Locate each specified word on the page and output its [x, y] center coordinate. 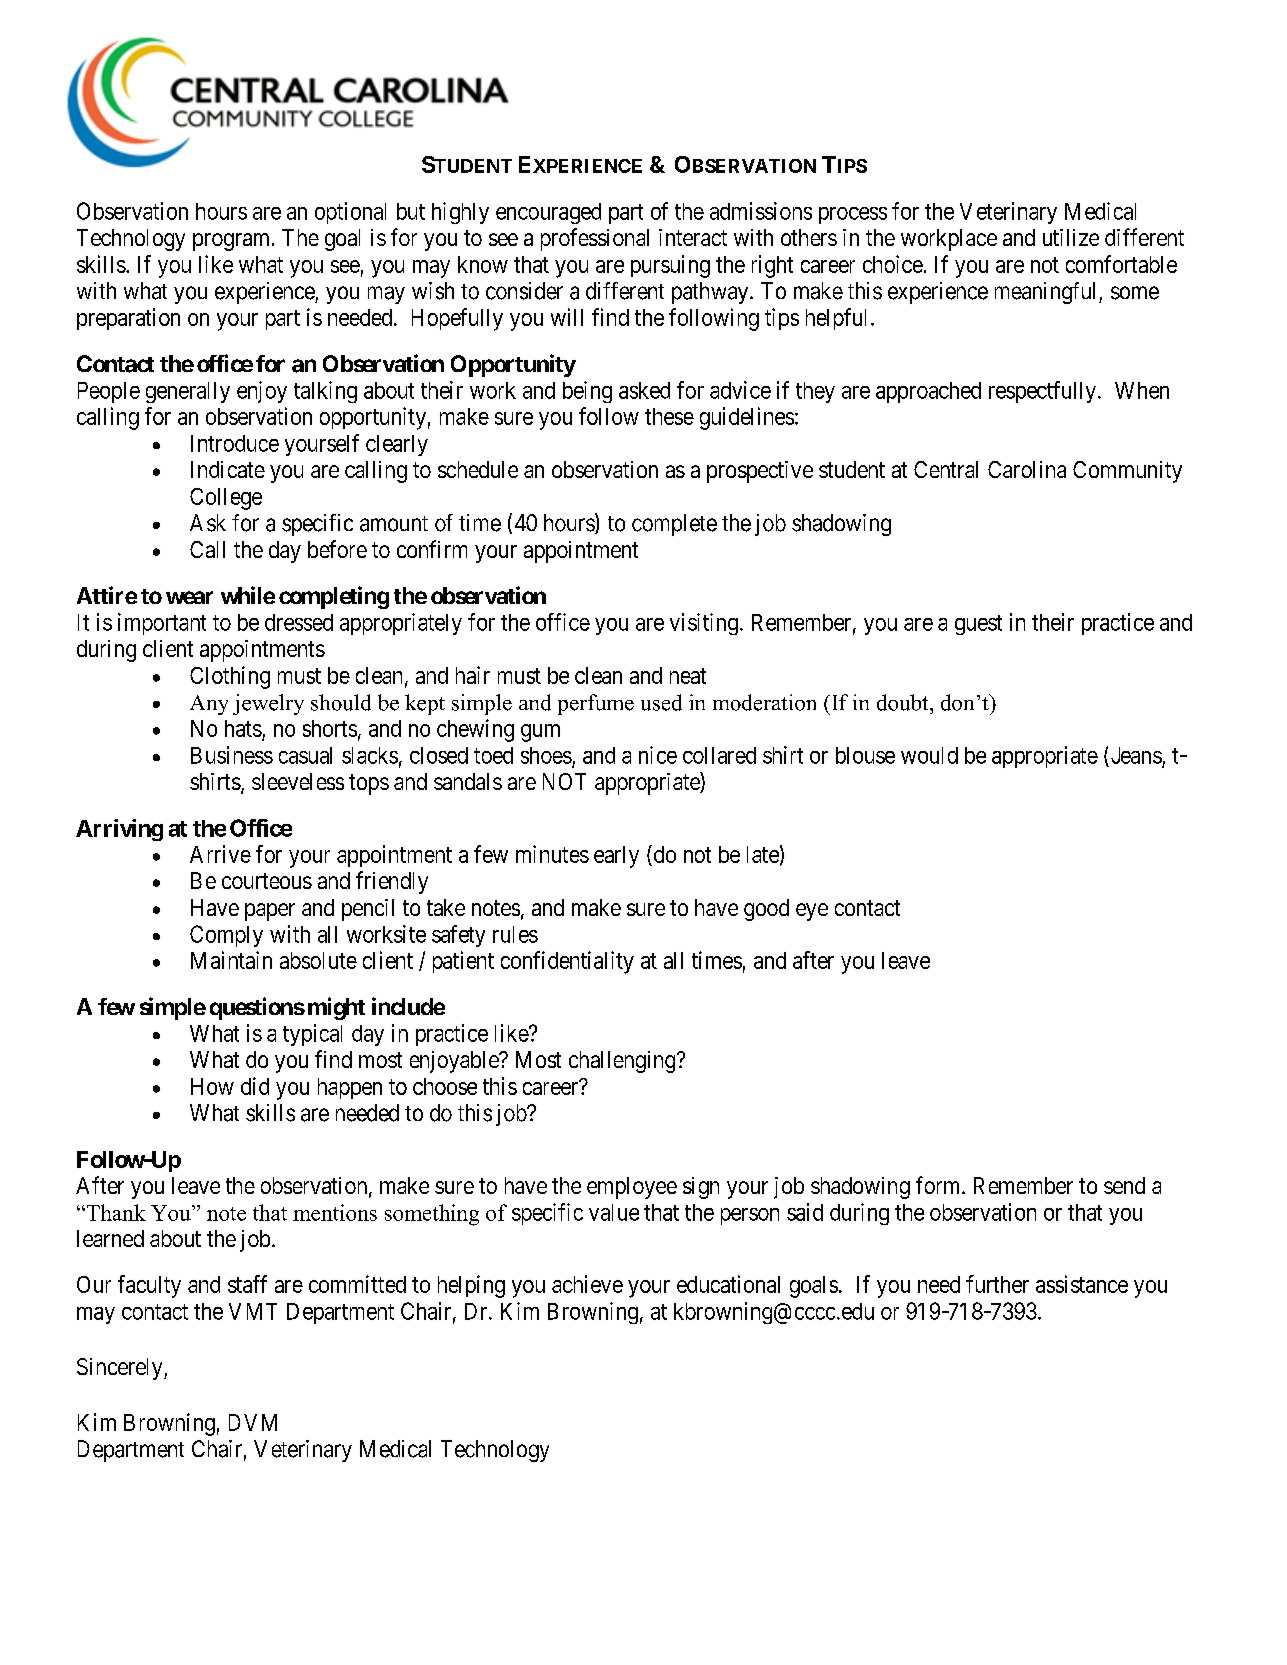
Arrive [220, 854]
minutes [552, 854]
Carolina [1027, 469]
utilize [1071, 237]
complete [674, 525]
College [226, 499]
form [939, 1185]
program [233, 242]
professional [595, 239]
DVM [253, 1422]
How [212, 1086]
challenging [623, 1062]
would [929, 755]
